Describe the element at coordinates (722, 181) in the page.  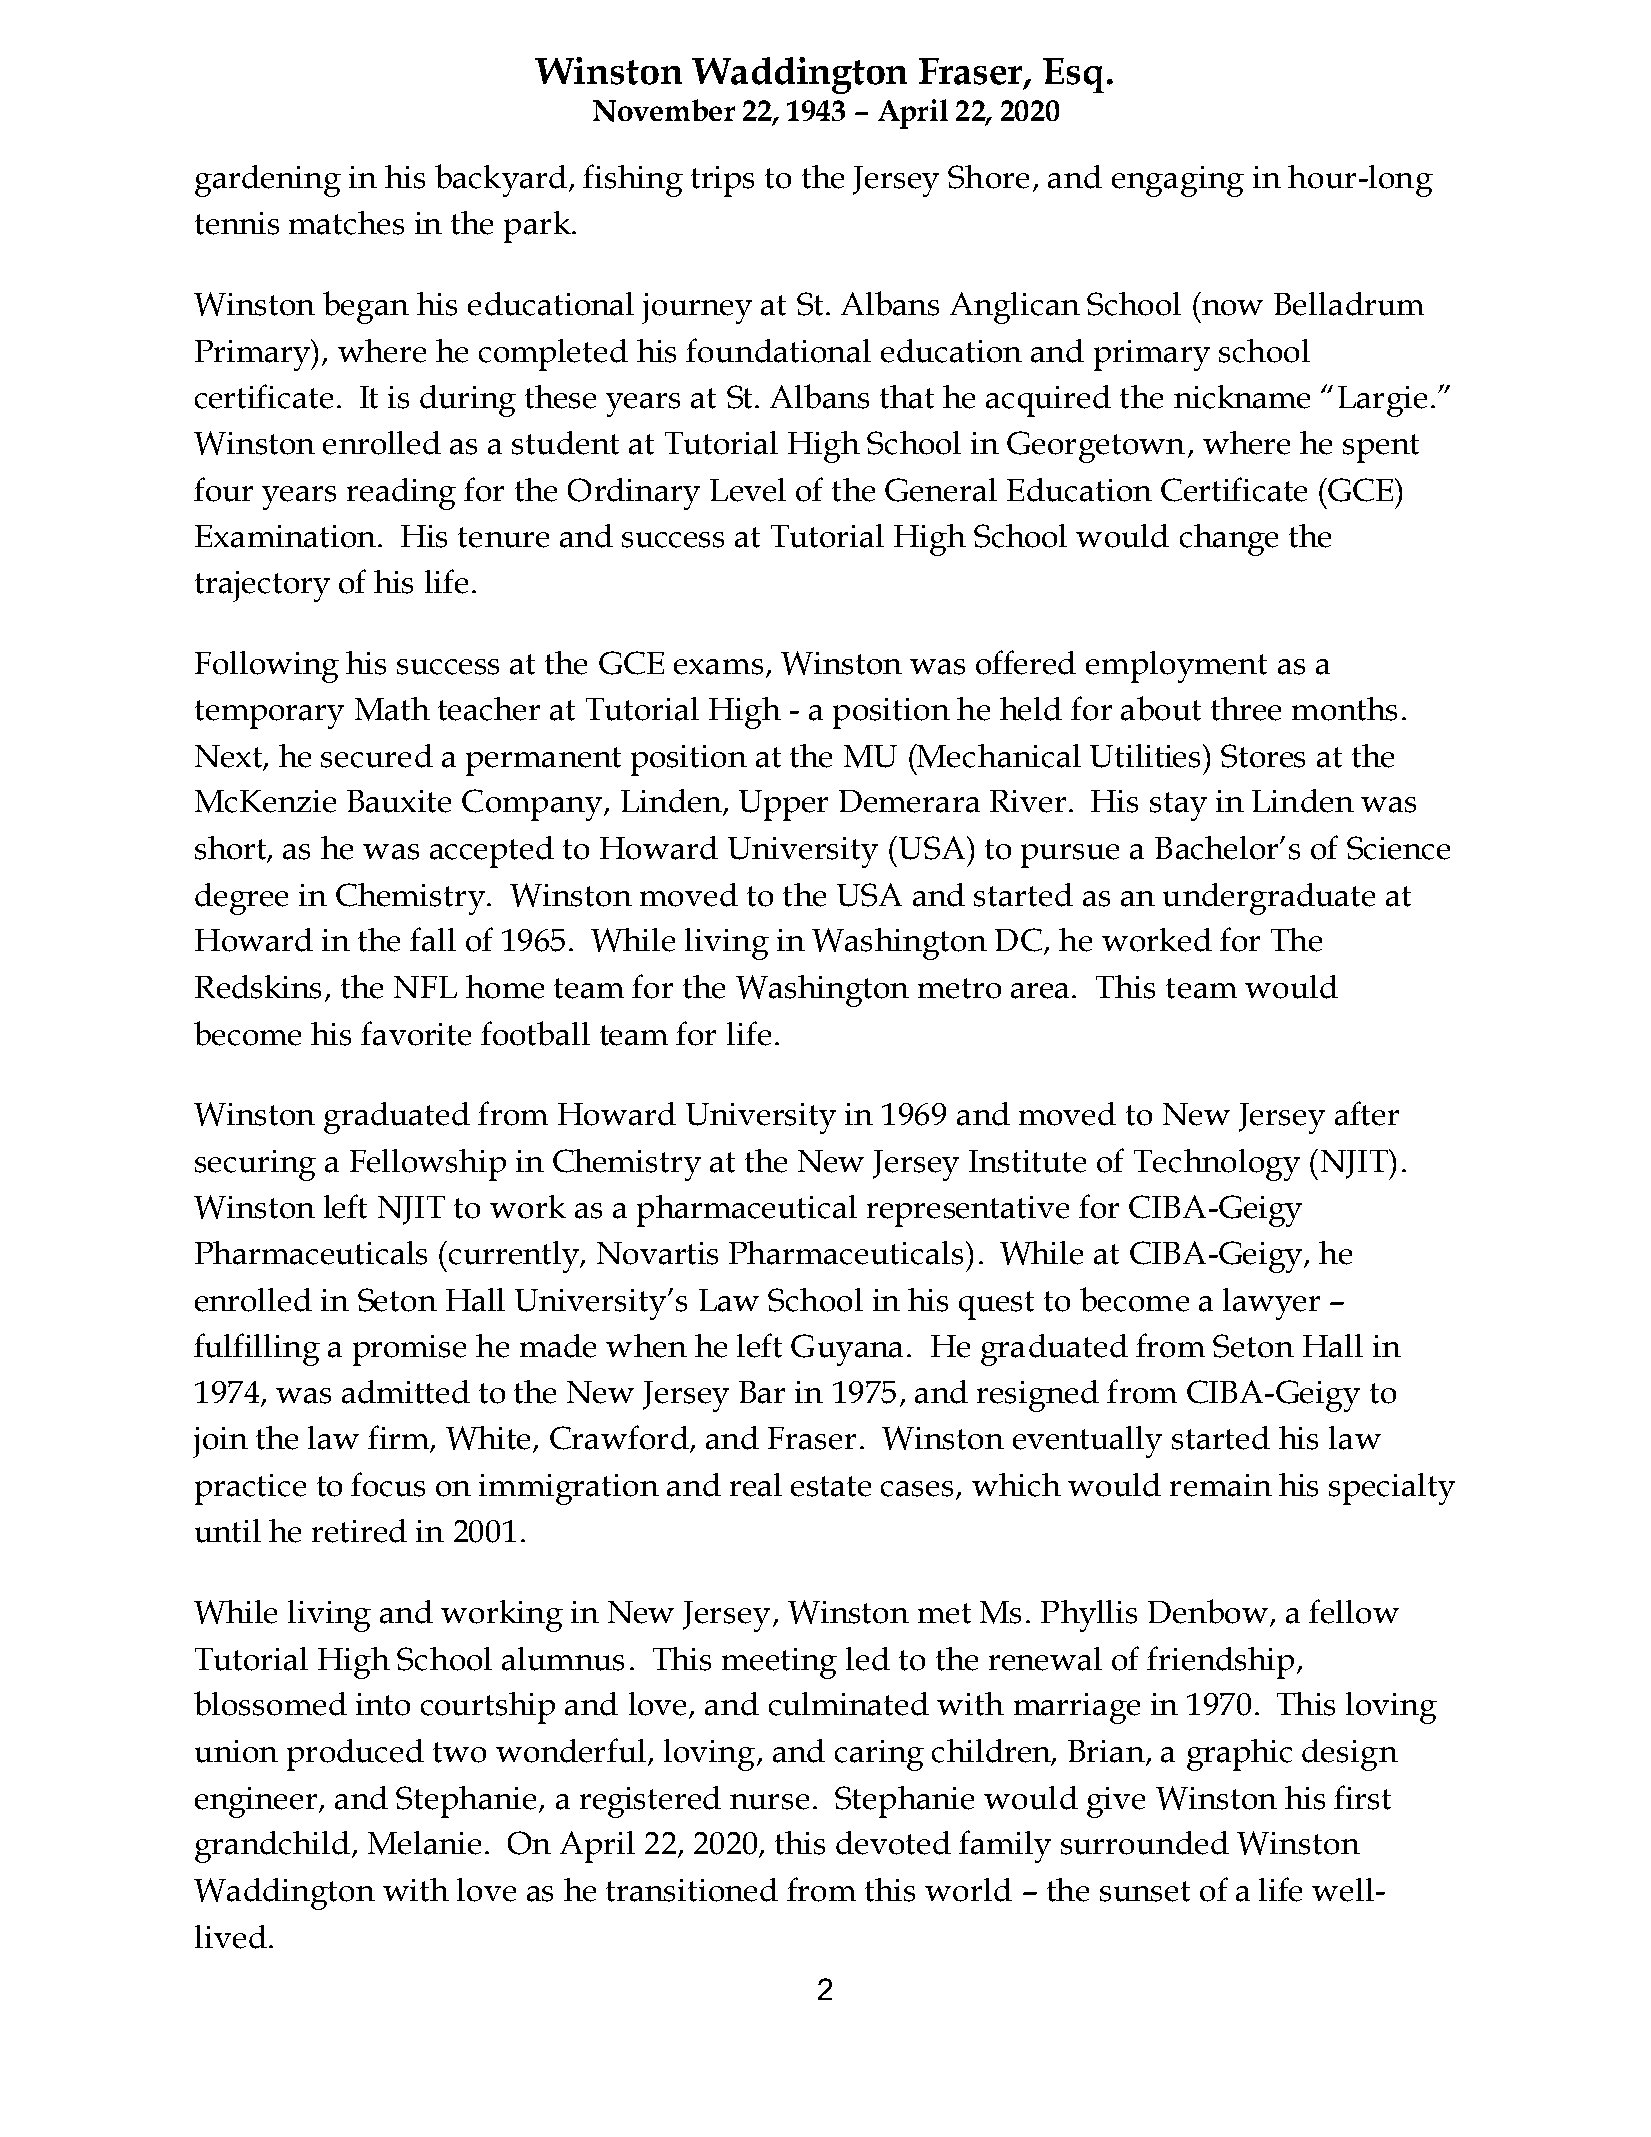
I see `trips` at that location.
